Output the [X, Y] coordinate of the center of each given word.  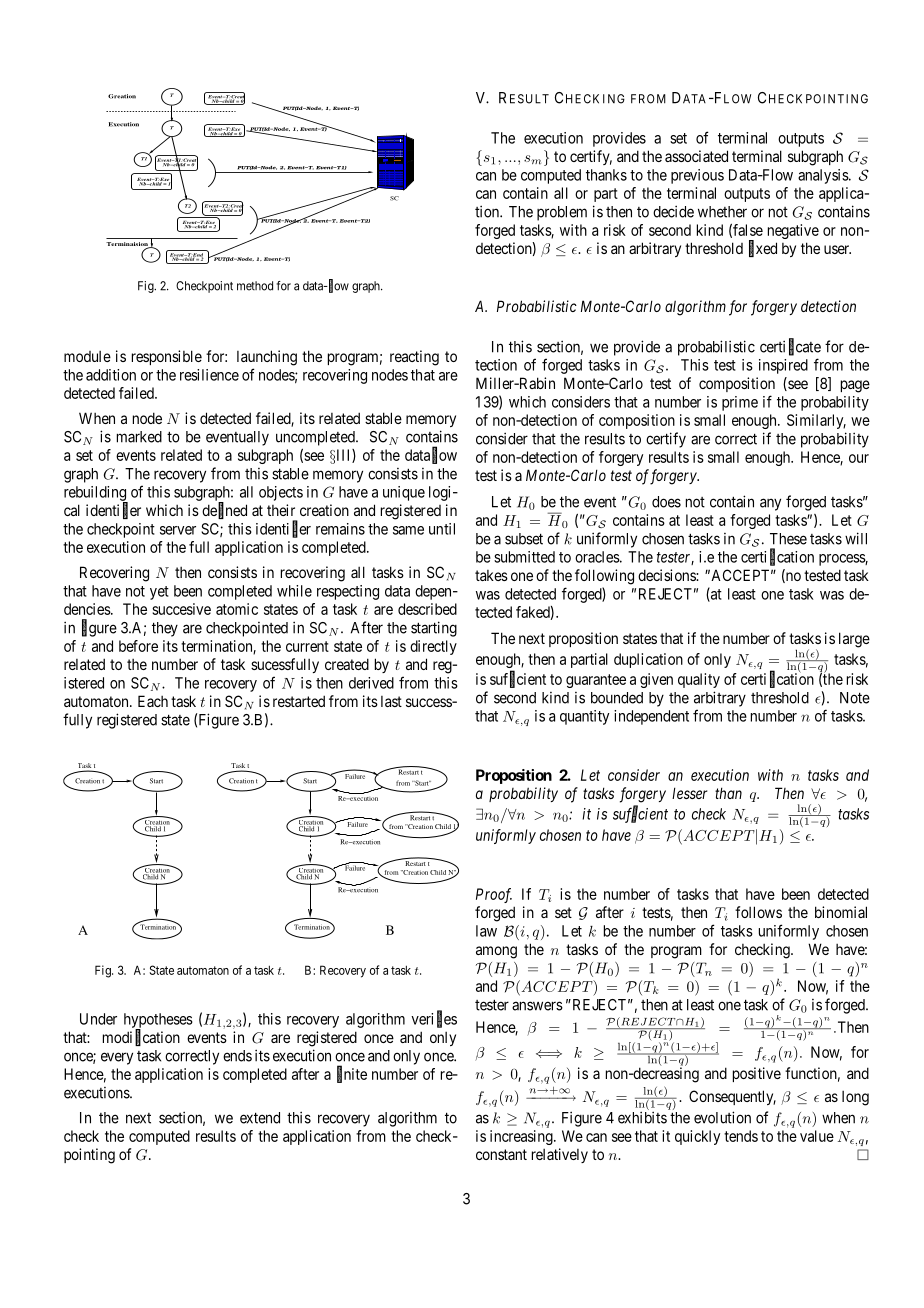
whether [722, 212]
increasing [522, 1137]
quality [699, 680]
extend [260, 1118]
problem [562, 213]
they [165, 629]
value [817, 1136]
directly [433, 647]
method [255, 286]
